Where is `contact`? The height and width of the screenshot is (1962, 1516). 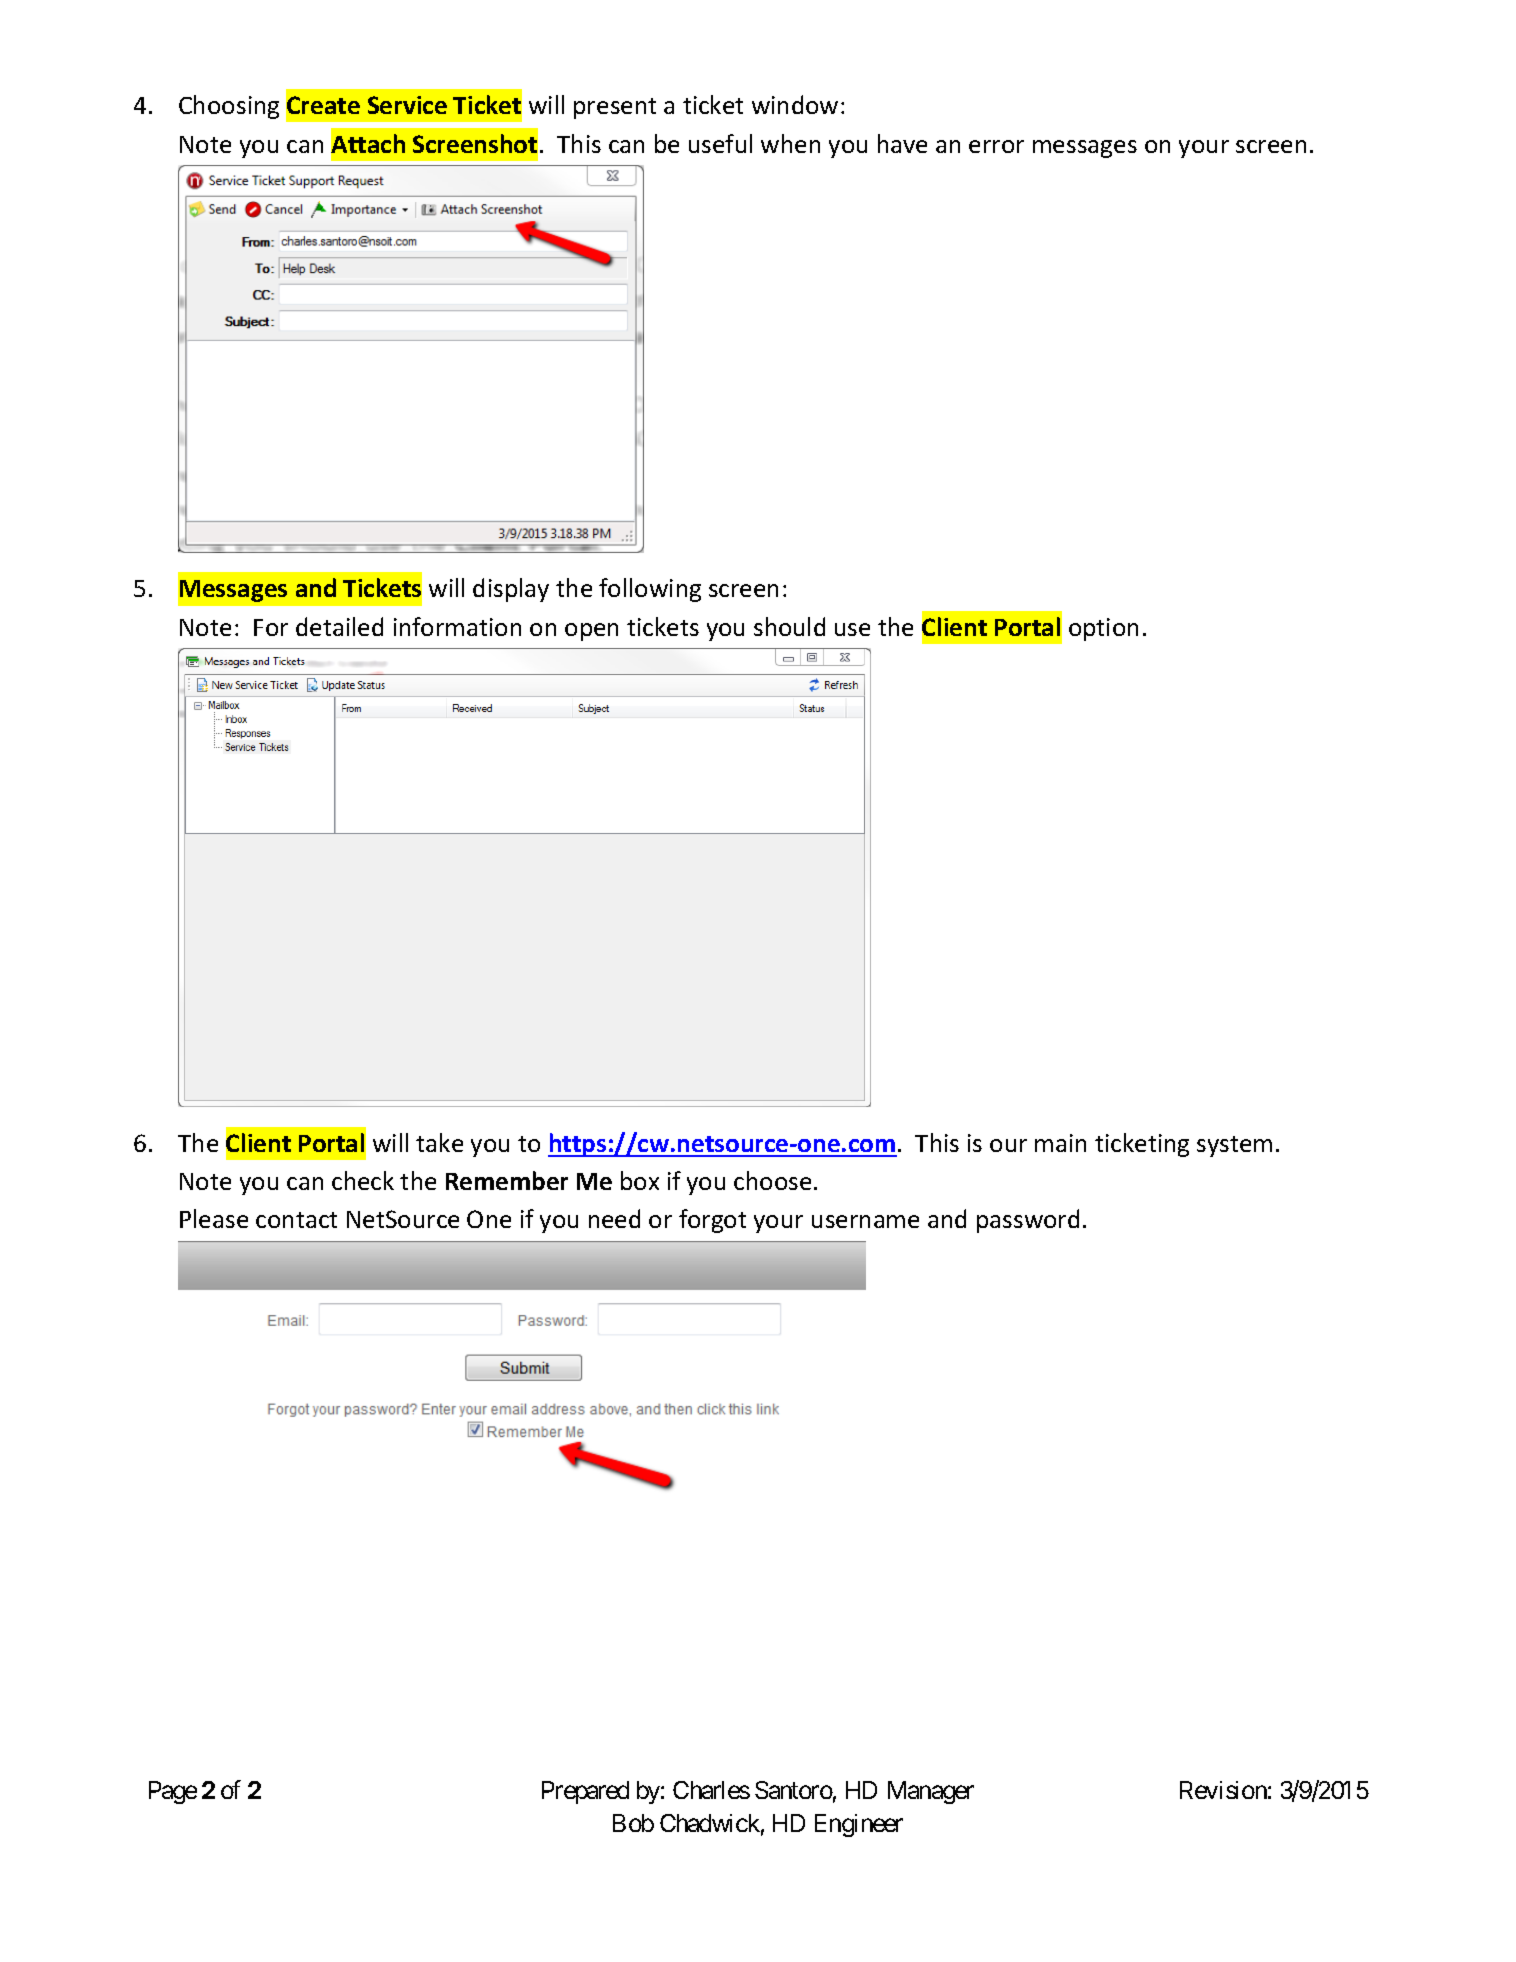 contact is located at coordinates (296, 1220).
